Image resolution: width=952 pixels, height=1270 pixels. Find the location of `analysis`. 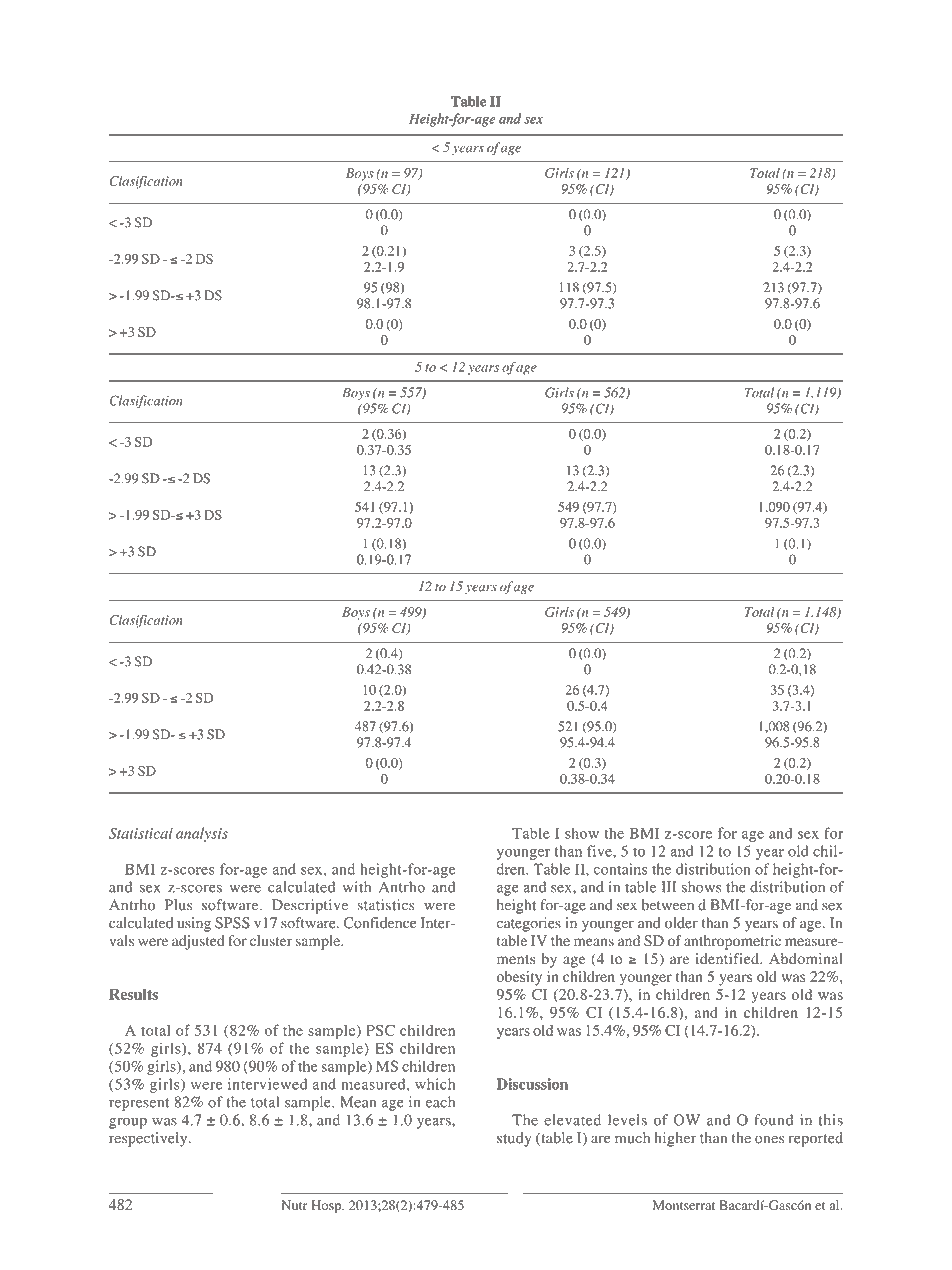

analysis is located at coordinates (202, 834).
